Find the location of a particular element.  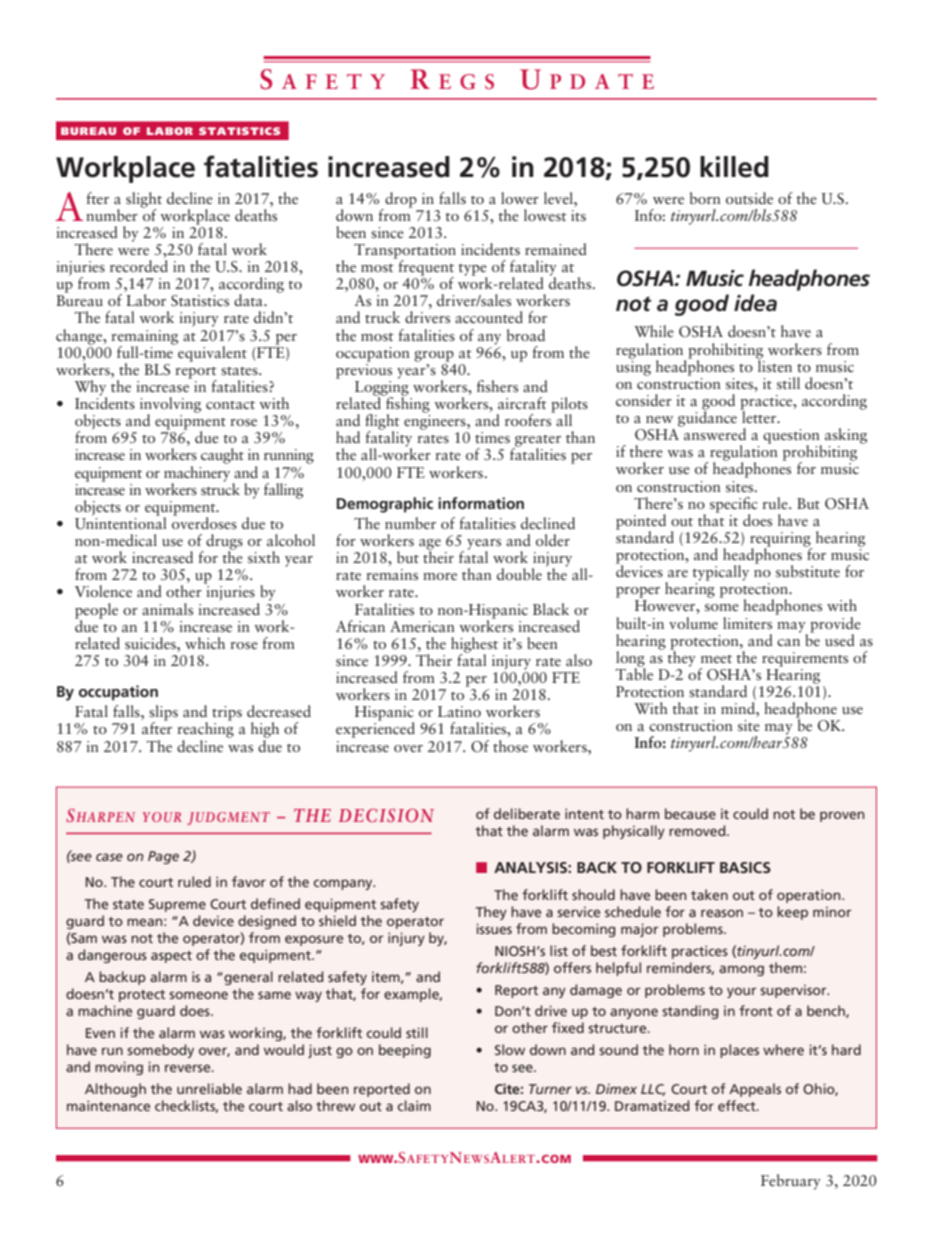

slight is located at coordinates (144, 201).
